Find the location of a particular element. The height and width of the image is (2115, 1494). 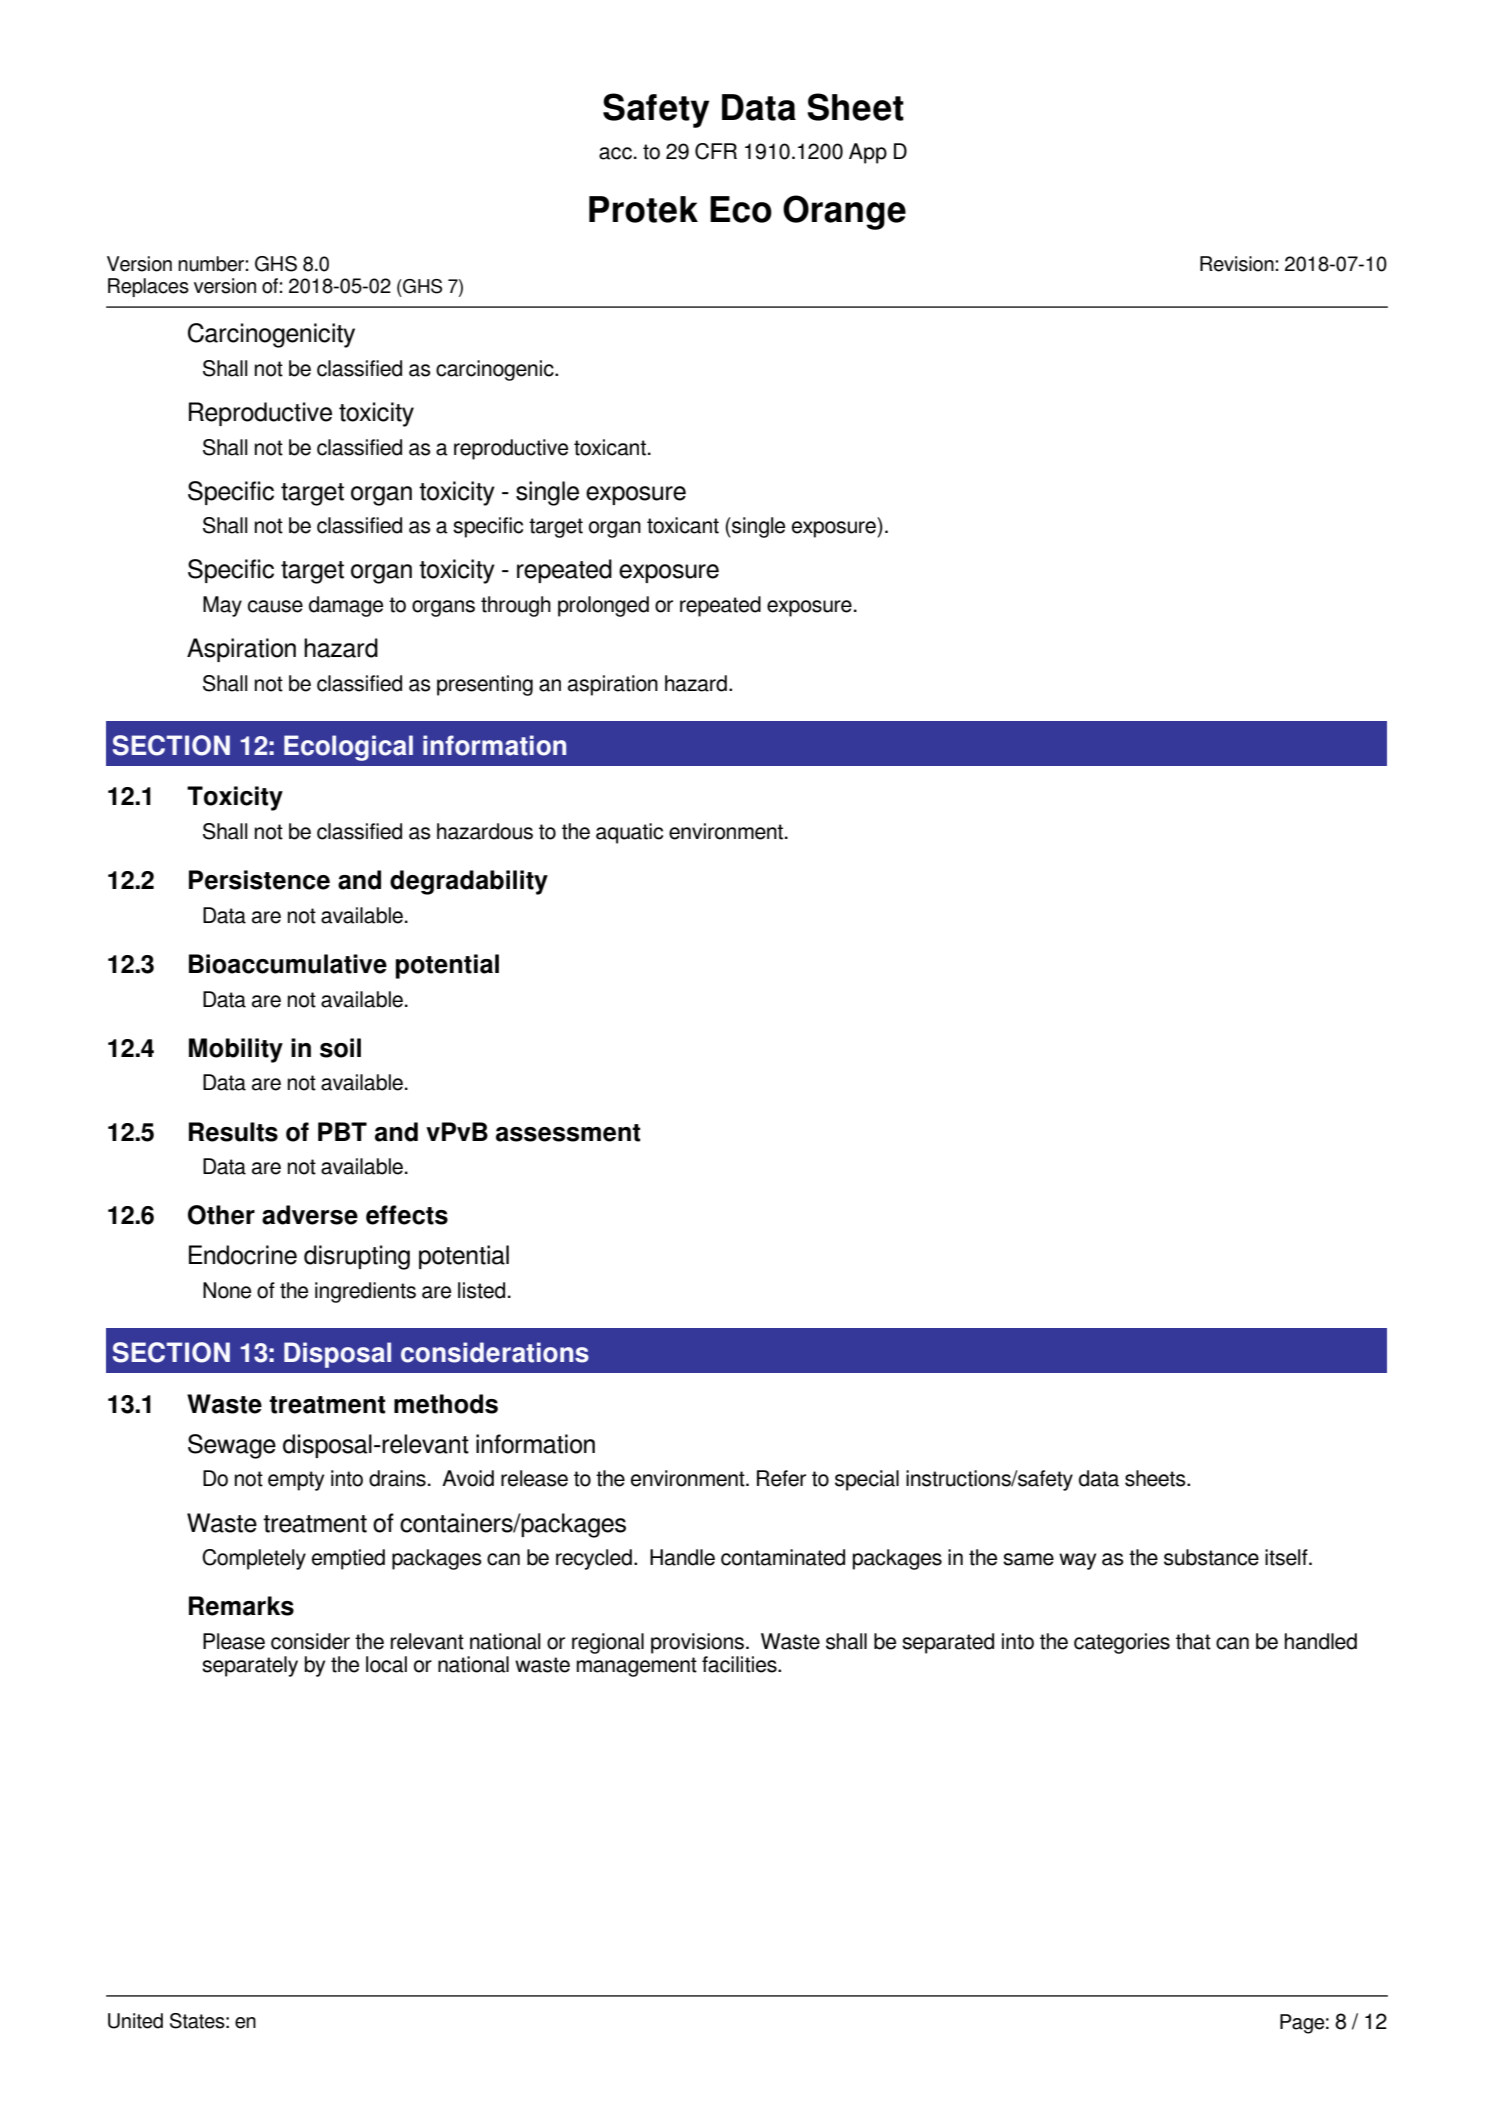

Replaces is located at coordinates (148, 287).
